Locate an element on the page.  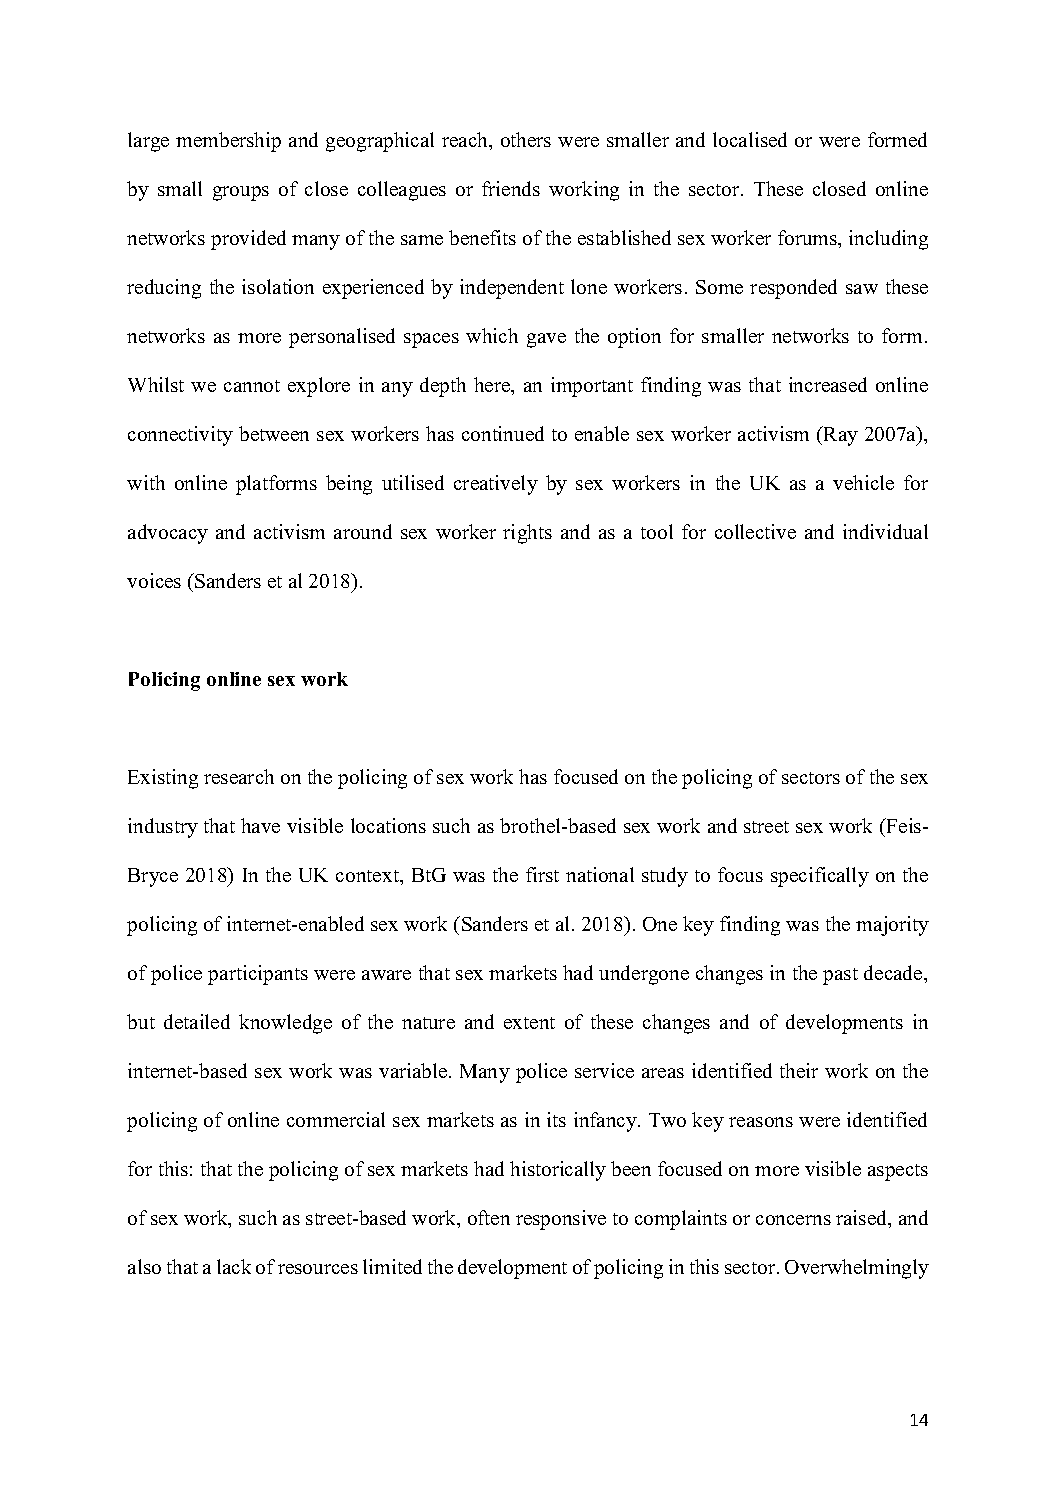
advocacy is located at coordinates (168, 534).
